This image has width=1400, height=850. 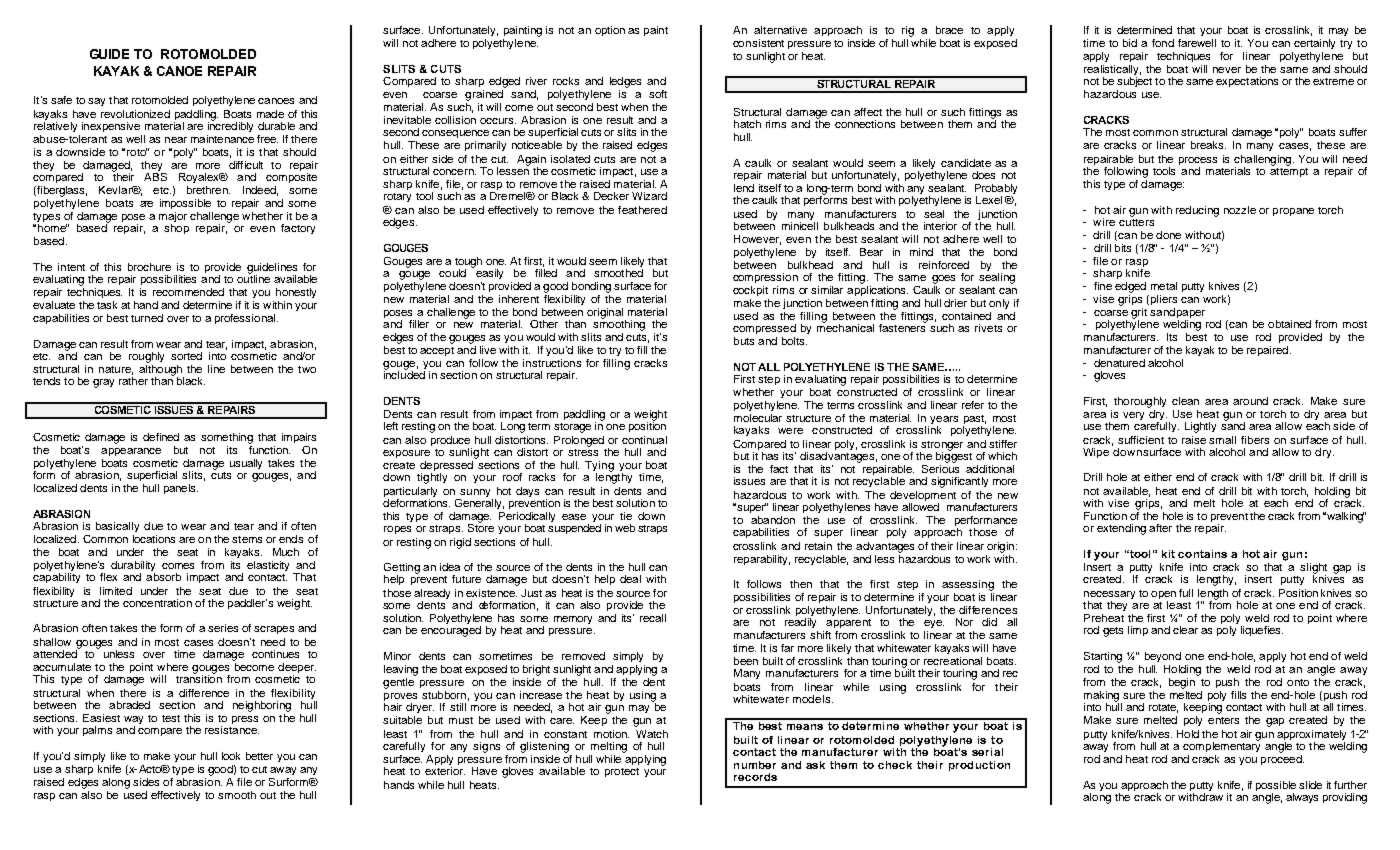 What do you see at coordinates (758, 43) in the image?
I see `consistent` at bounding box center [758, 43].
